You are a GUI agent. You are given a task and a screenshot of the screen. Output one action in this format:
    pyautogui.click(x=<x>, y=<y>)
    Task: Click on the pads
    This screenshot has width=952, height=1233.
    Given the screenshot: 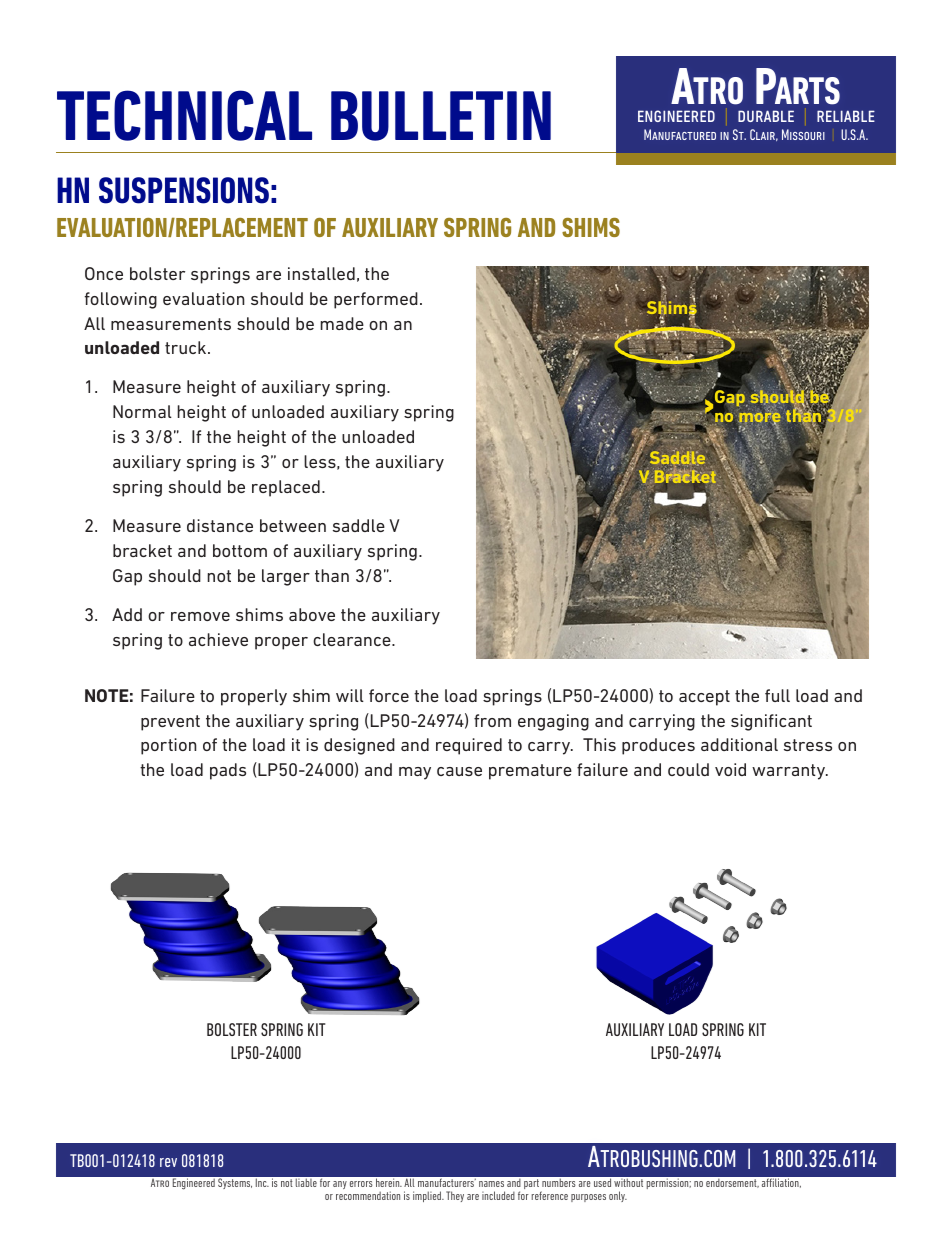 What is the action you would take?
    pyautogui.click(x=228, y=771)
